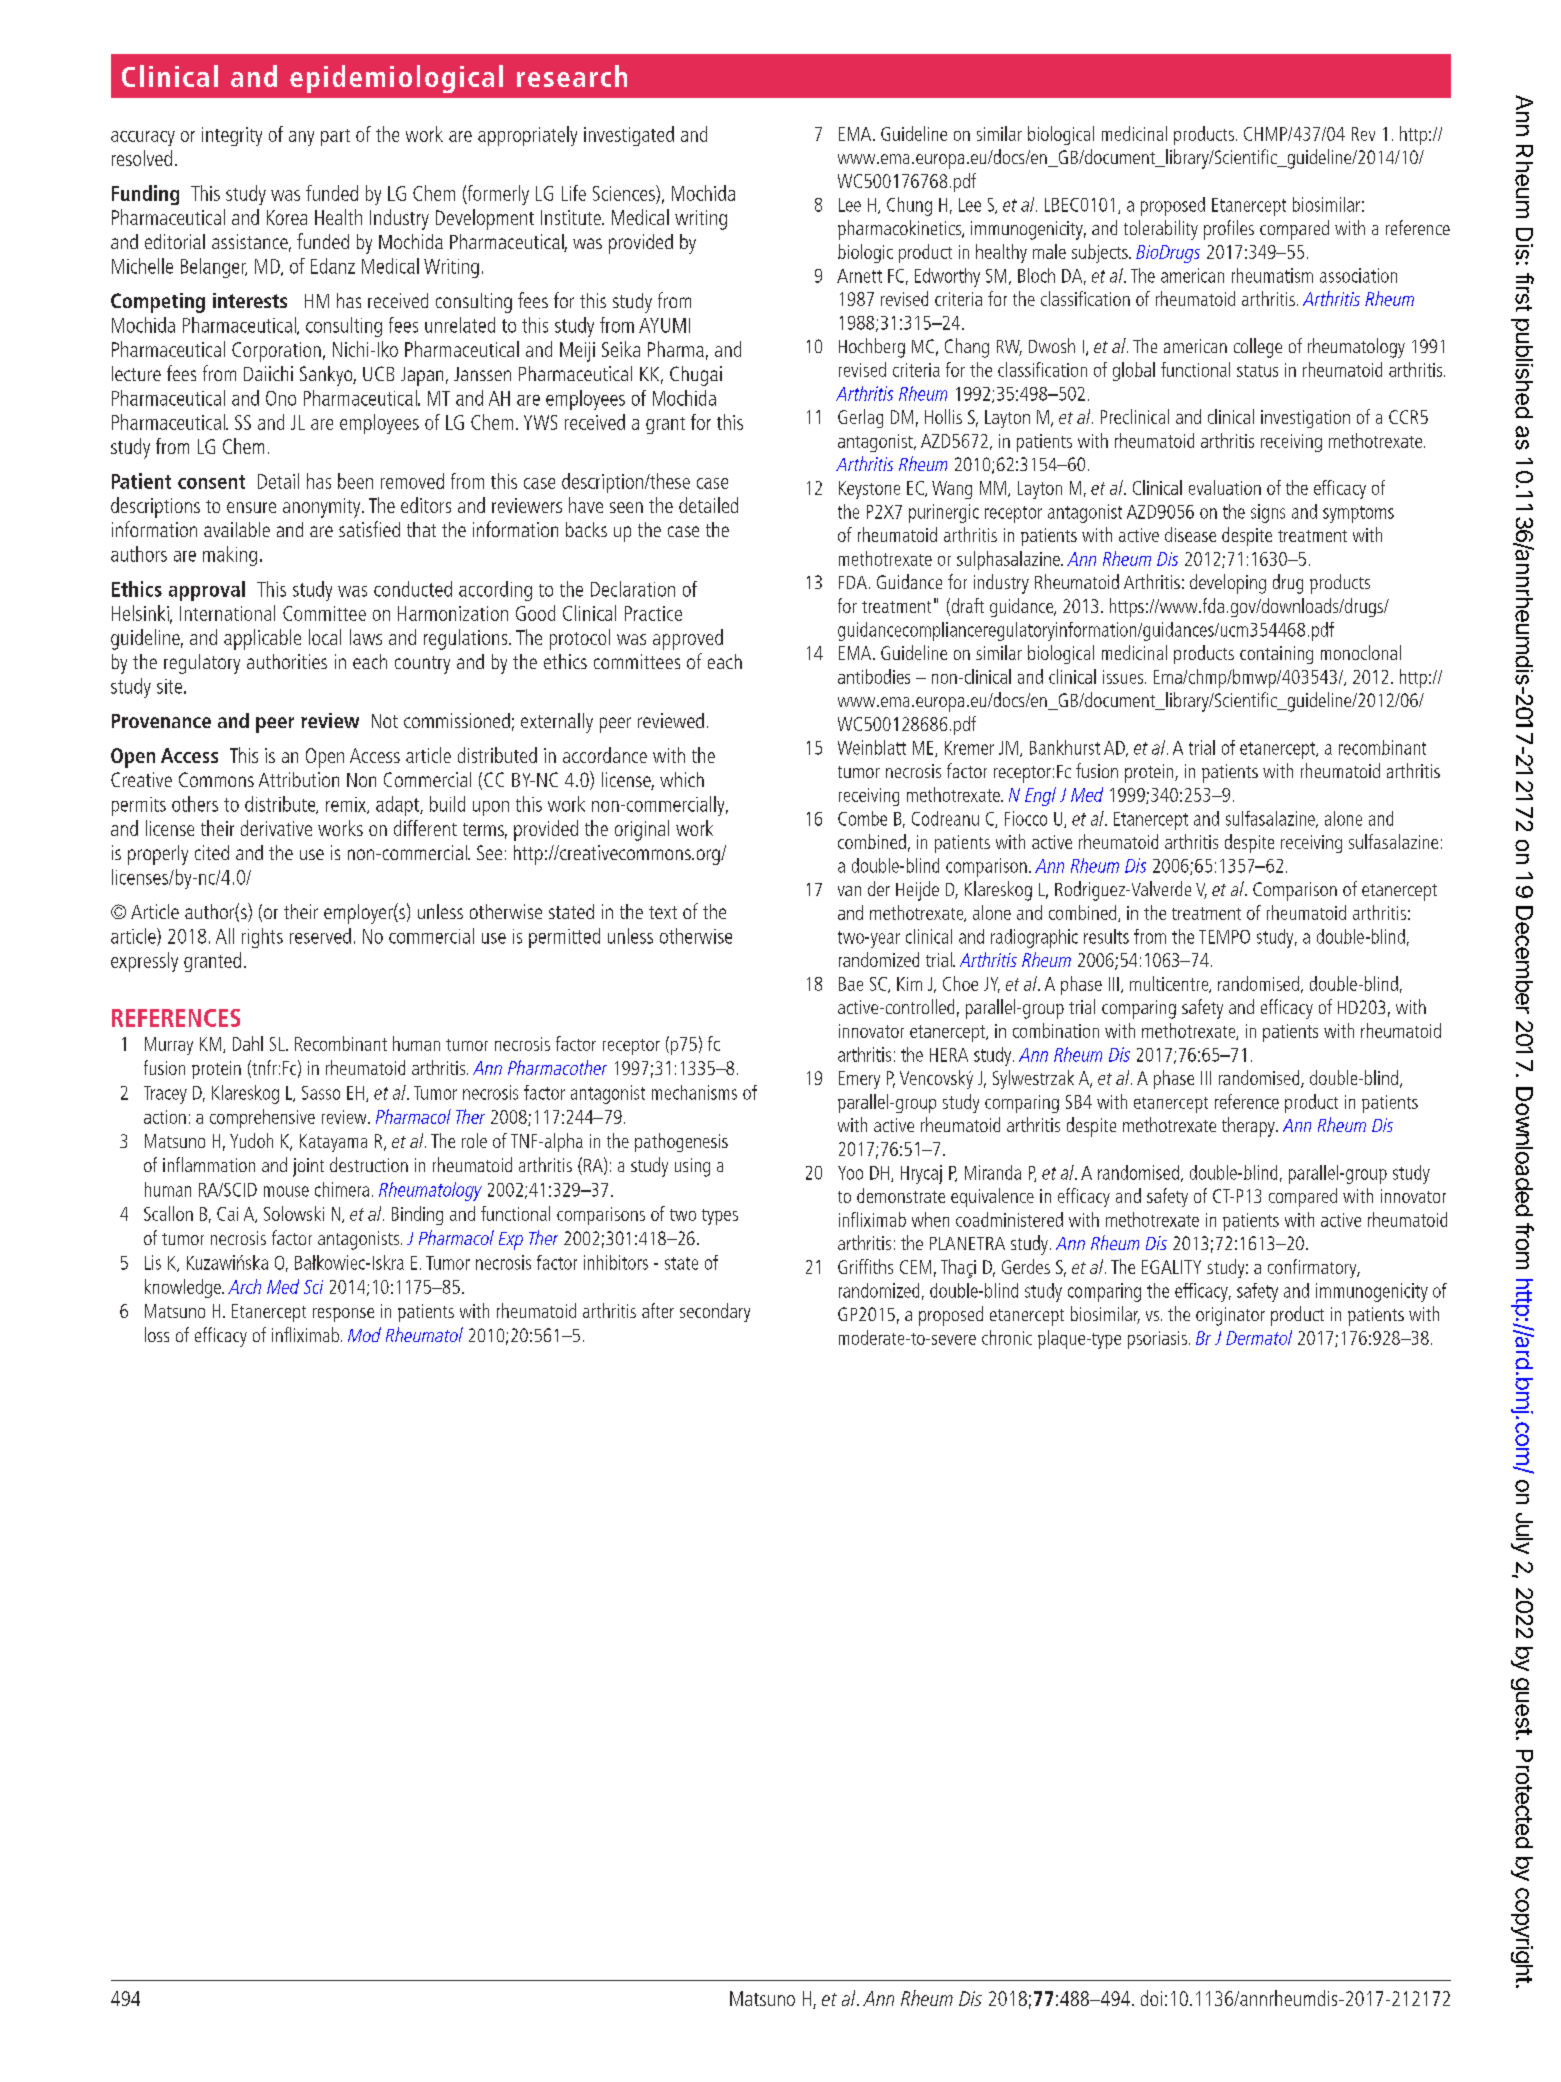  What do you see at coordinates (301, 138) in the page?
I see `any` at bounding box center [301, 138].
